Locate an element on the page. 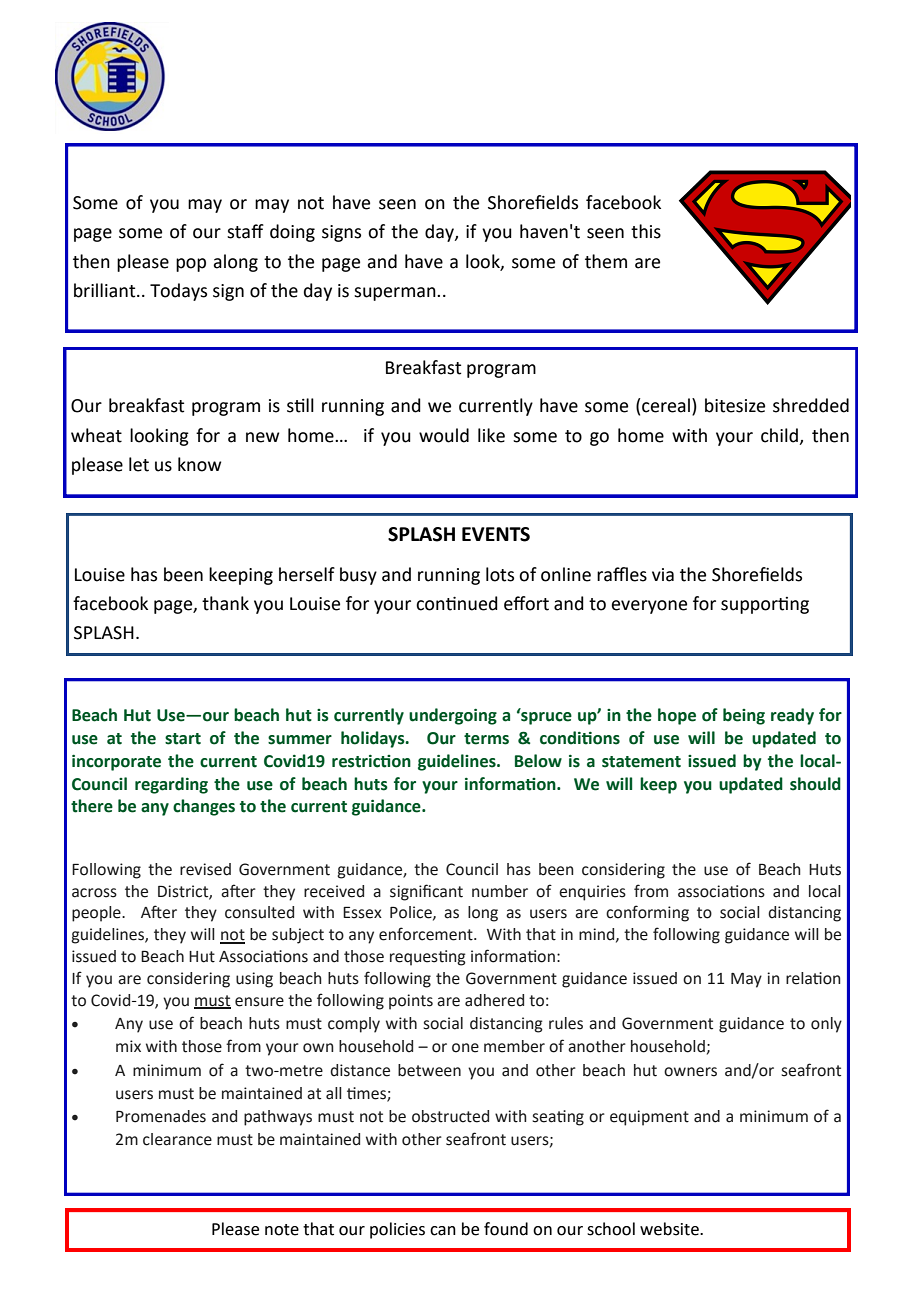 The image size is (924, 1308). EVENTS is located at coordinates (496, 534).
